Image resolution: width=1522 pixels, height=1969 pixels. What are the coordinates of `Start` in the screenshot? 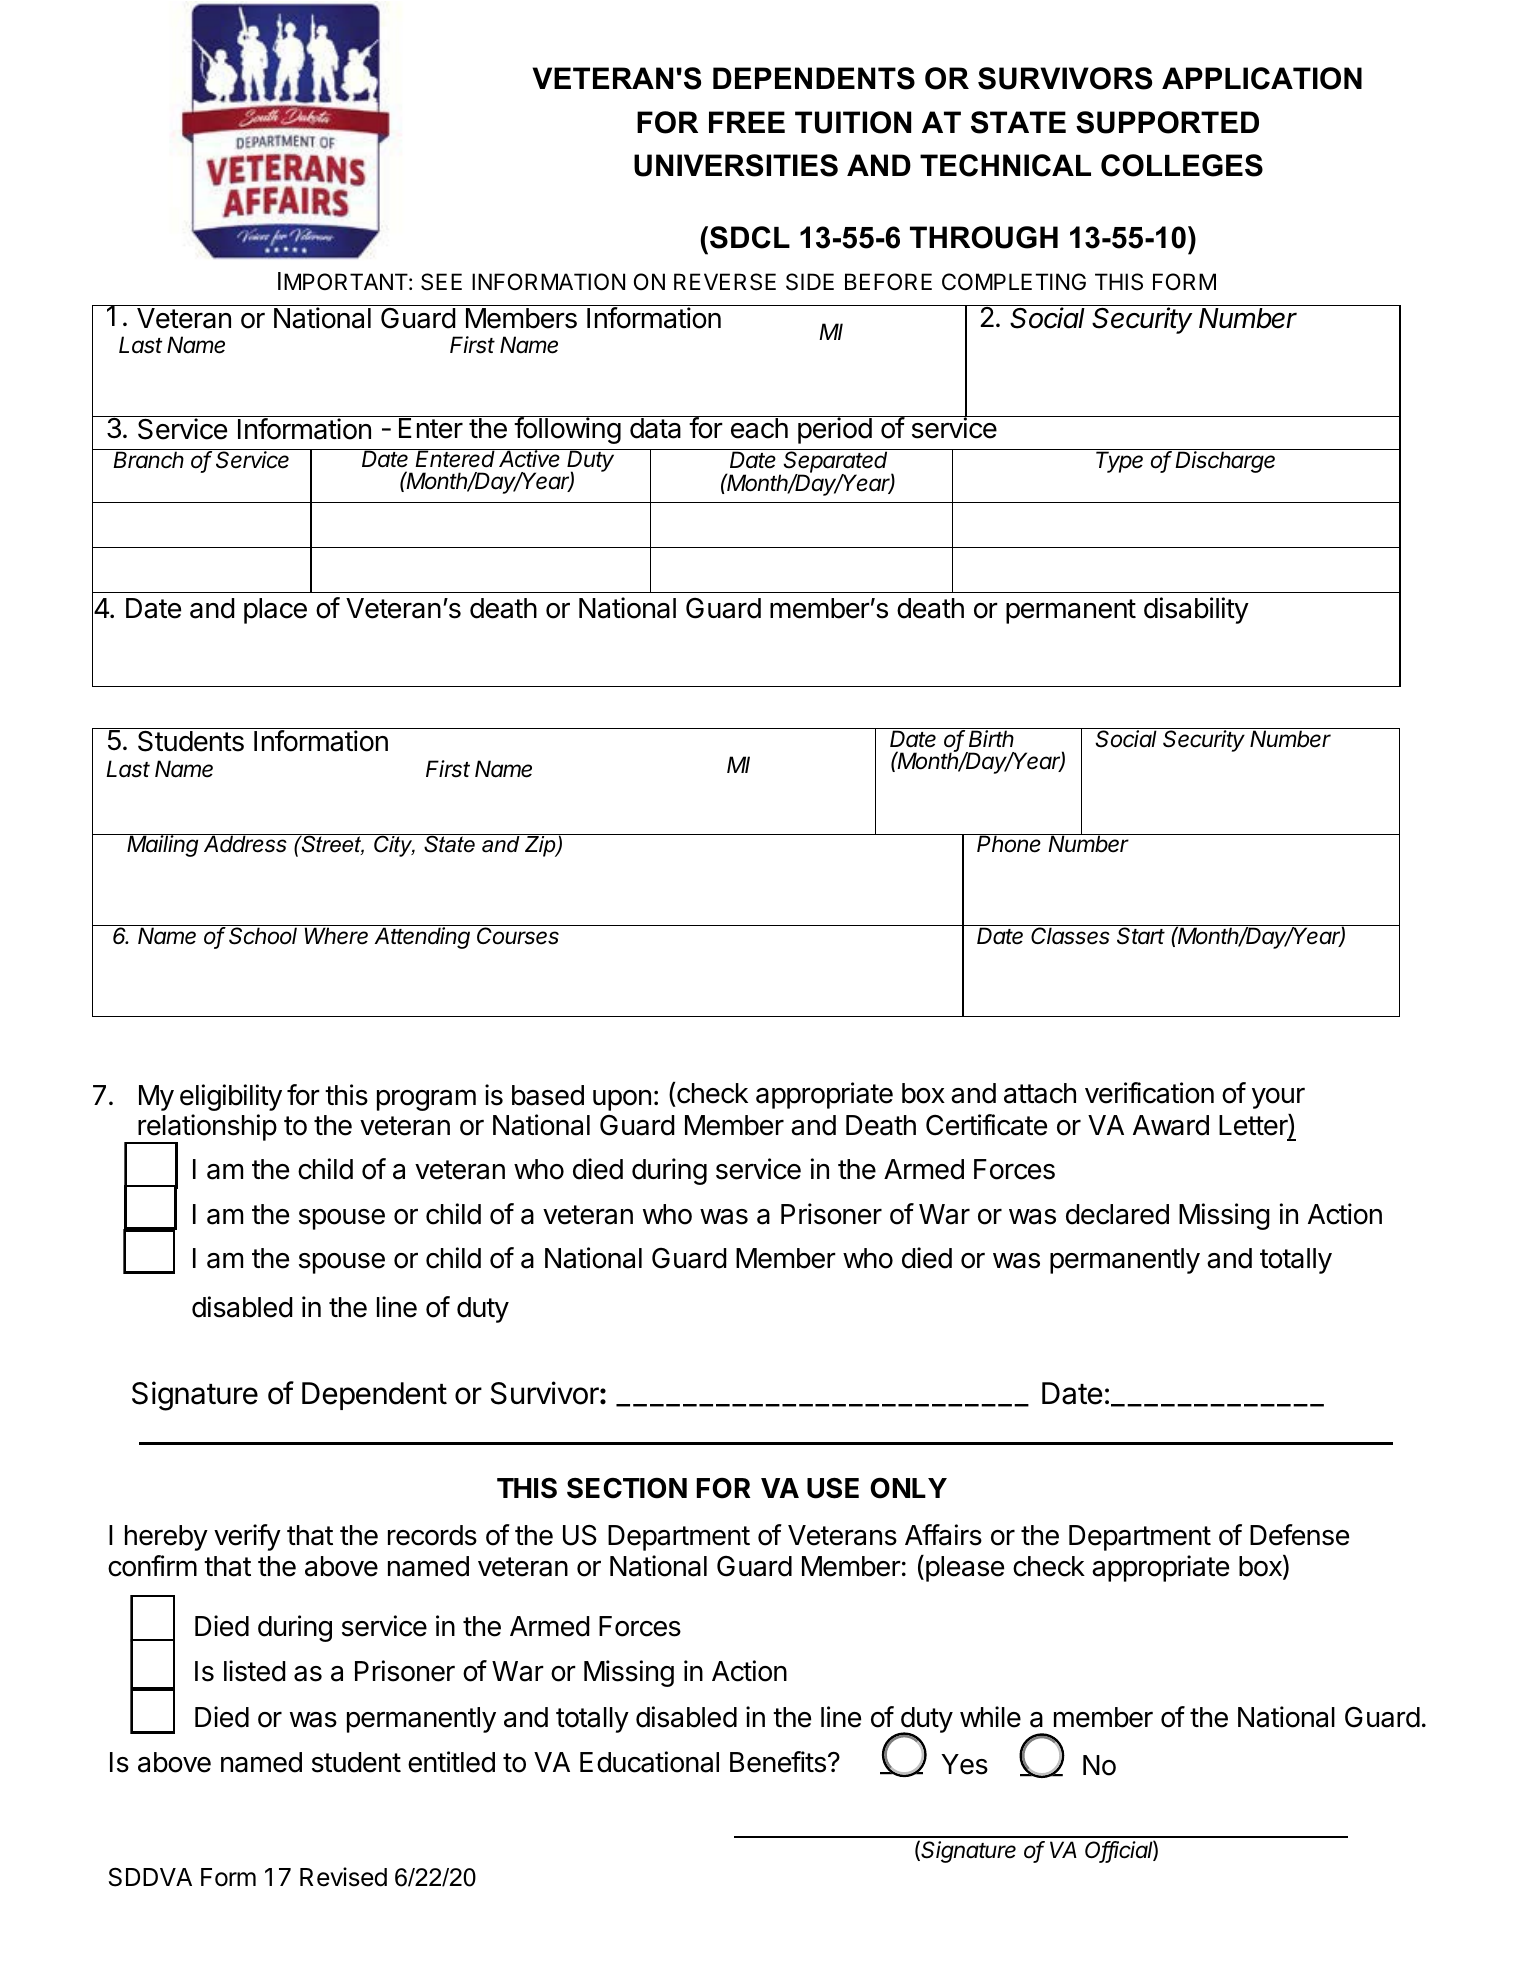 It's located at (1142, 935).
